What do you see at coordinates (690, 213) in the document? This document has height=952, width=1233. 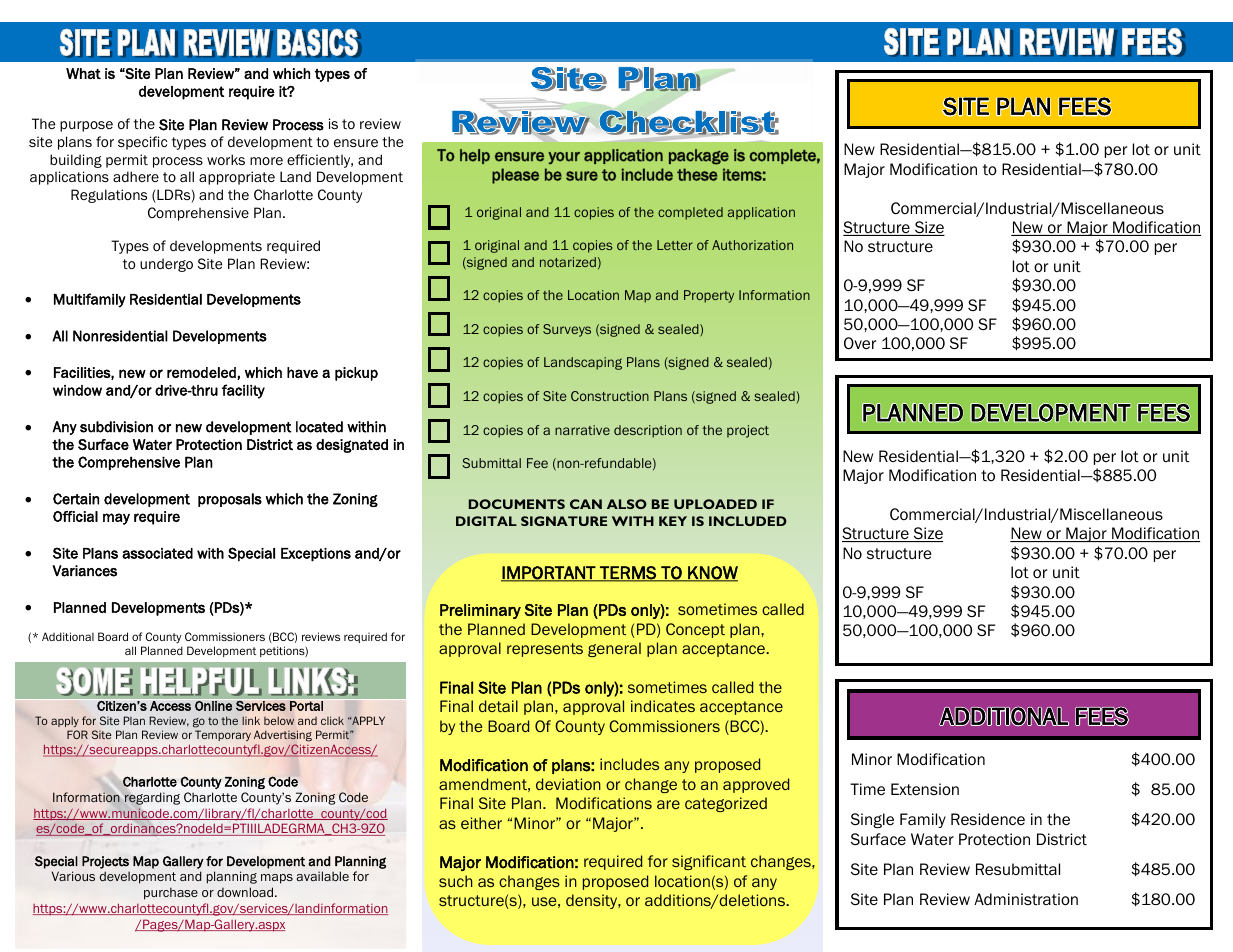 I see `completed` at bounding box center [690, 213].
